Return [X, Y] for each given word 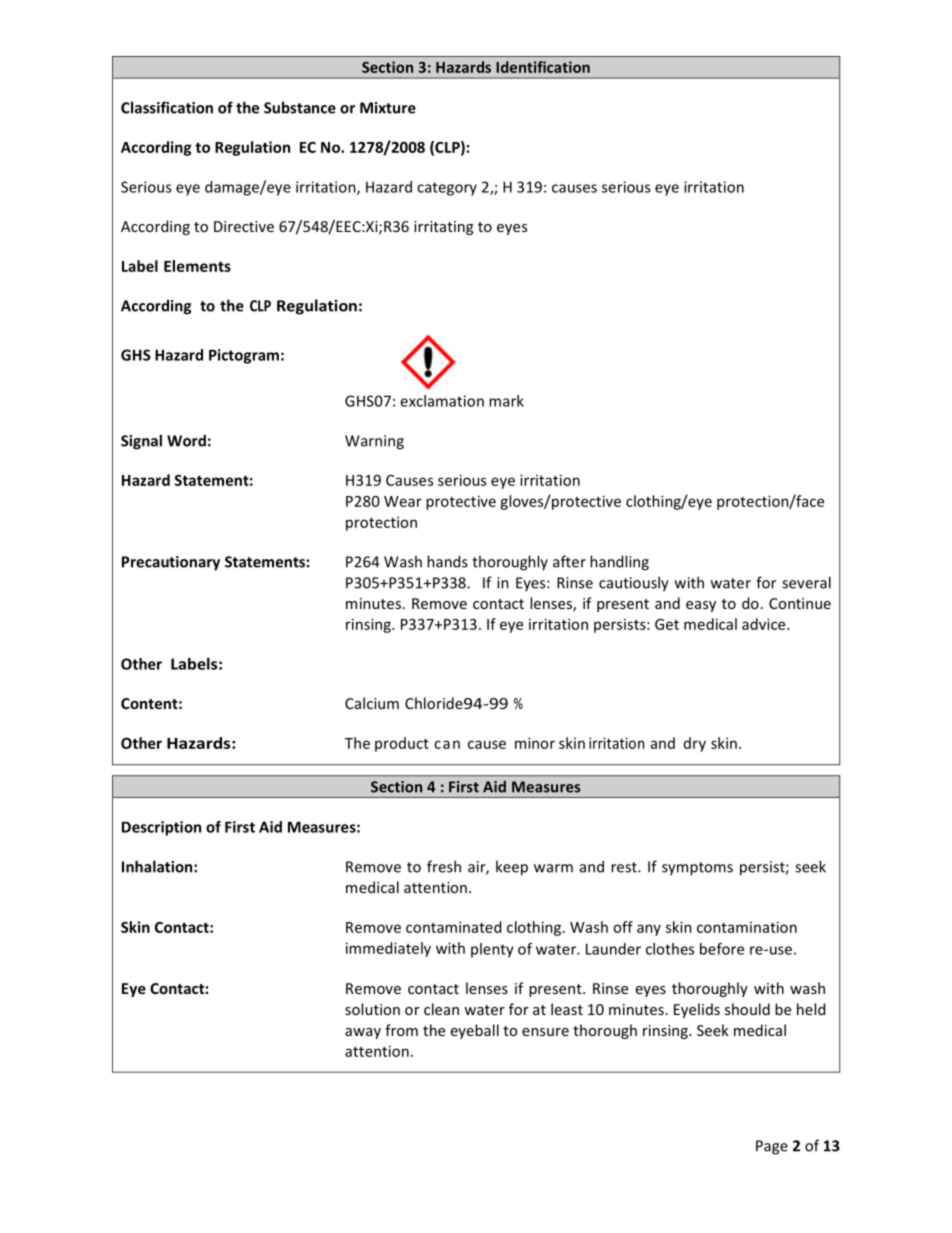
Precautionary [171, 563]
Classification [167, 107]
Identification [543, 67]
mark [506, 401]
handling [619, 563]
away [363, 1033]
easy [701, 606]
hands [447, 561]
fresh [444, 866]
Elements [197, 266]
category [447, 189]
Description [161, 828]
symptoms [697, 869]
